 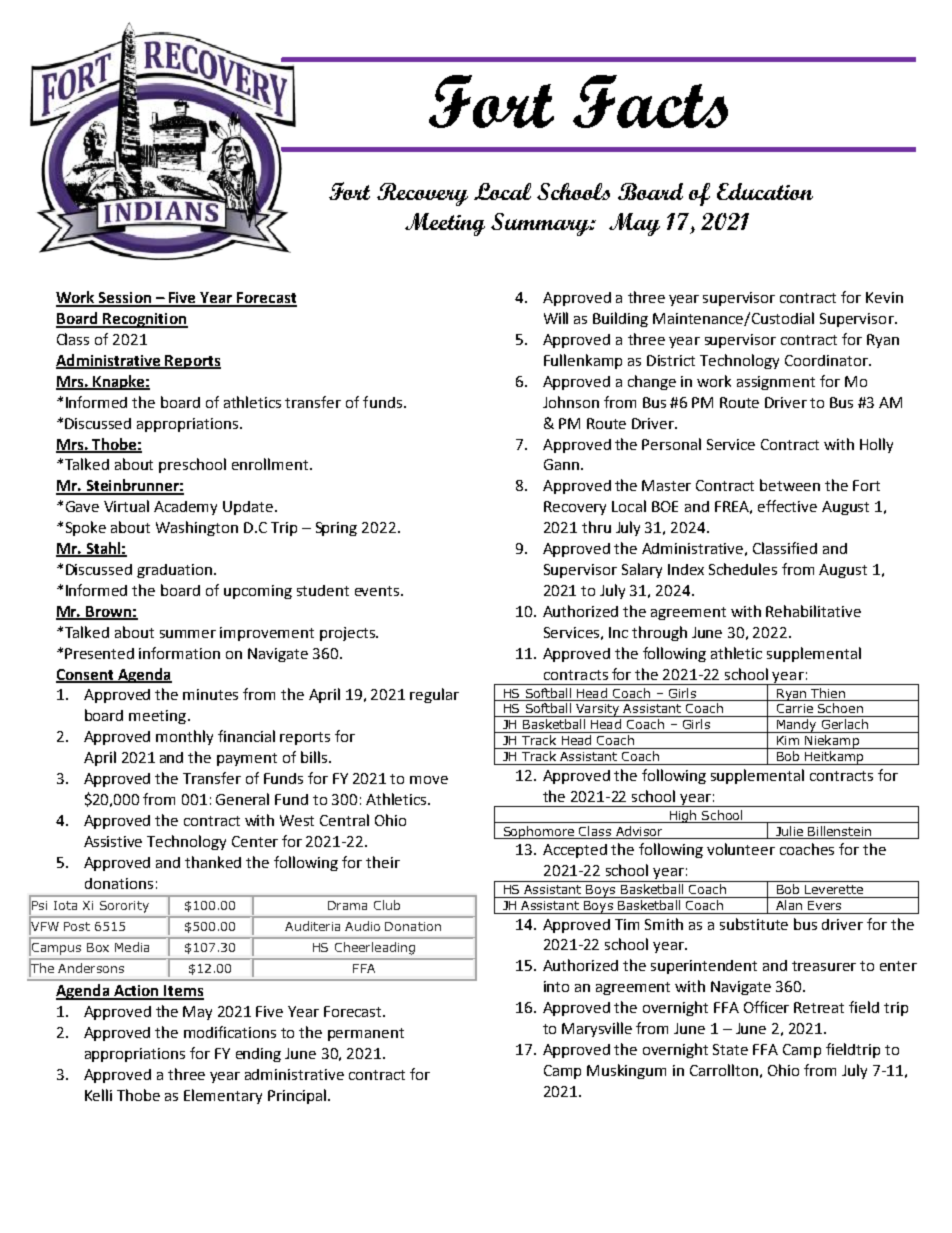 I want to click on Elementary, so click(x=223, y=1096).
